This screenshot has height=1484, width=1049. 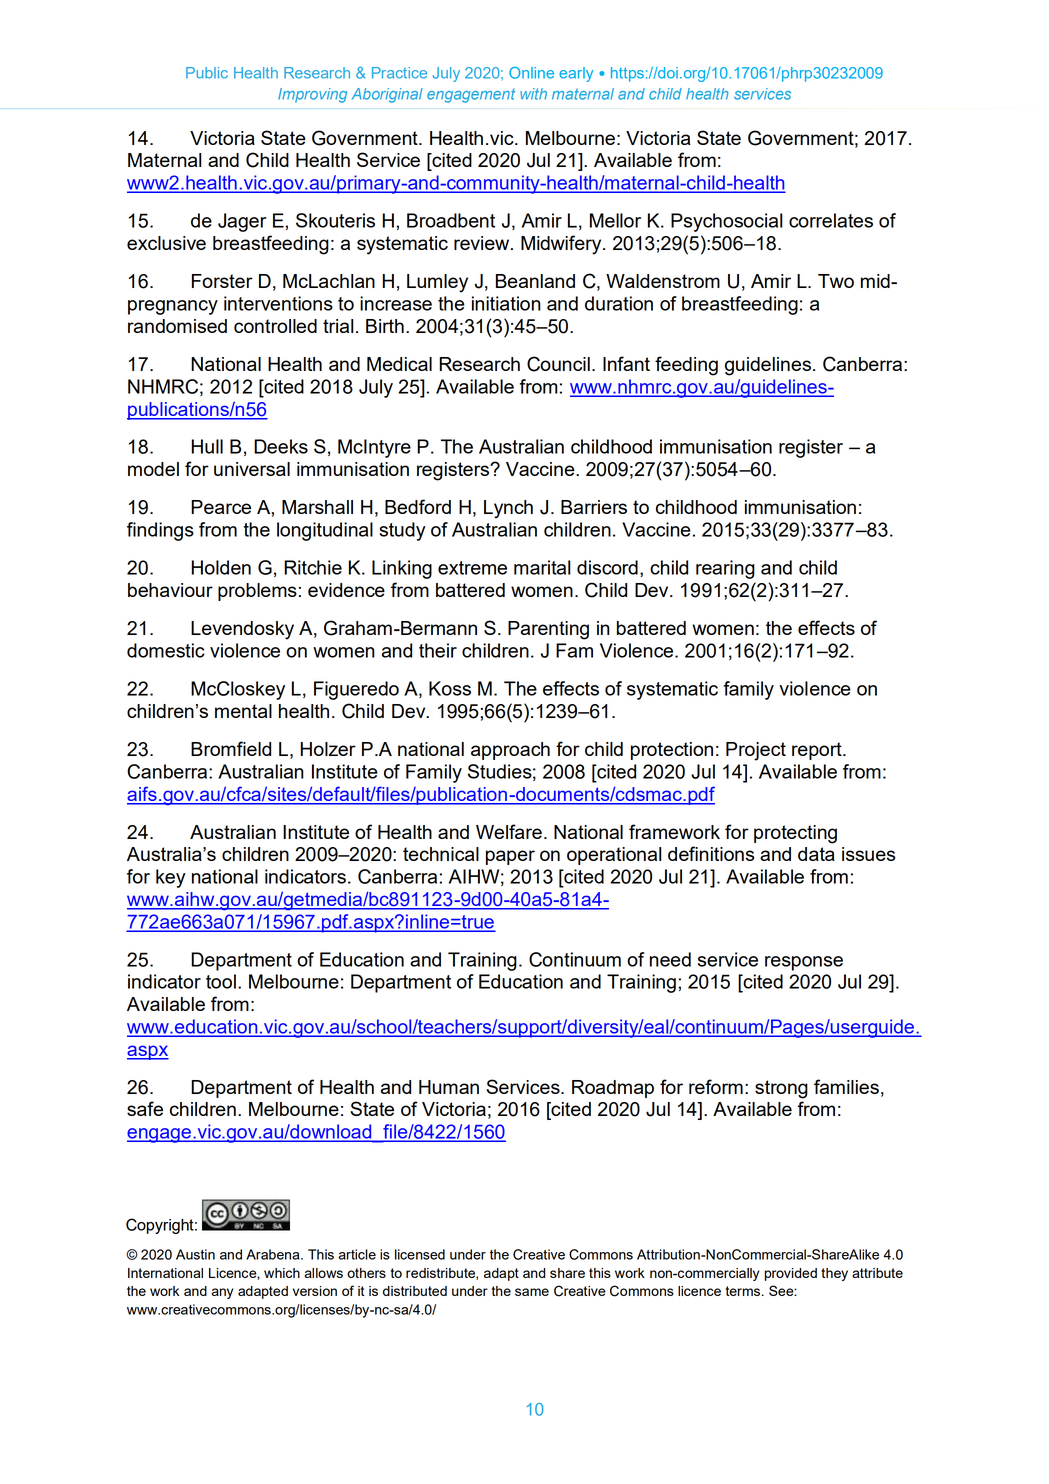 I want to click on paper, so click(x=510, y=857).
